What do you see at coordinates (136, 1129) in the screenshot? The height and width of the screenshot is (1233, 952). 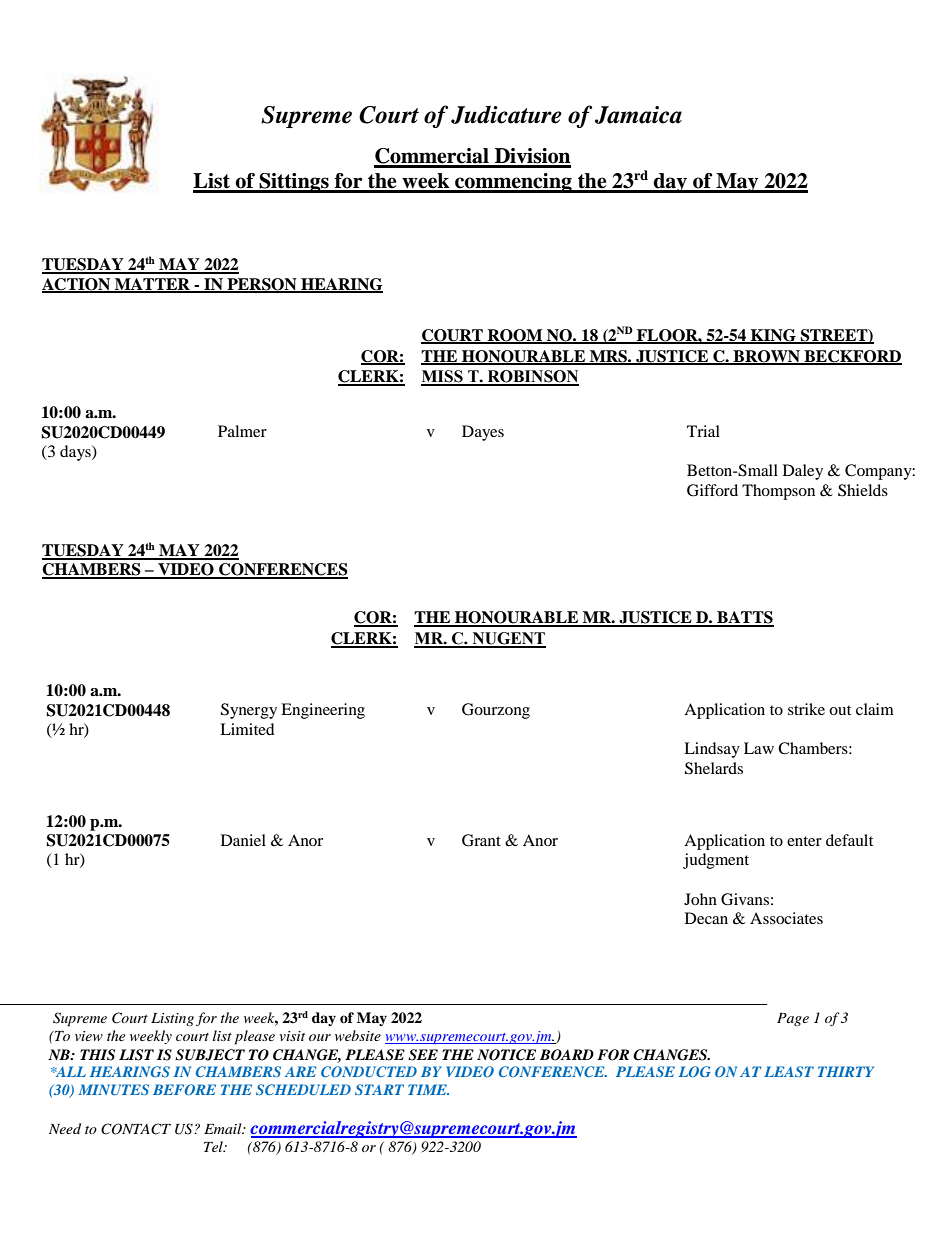 I see `CONTACT` at bounding box center [136, 1129].
